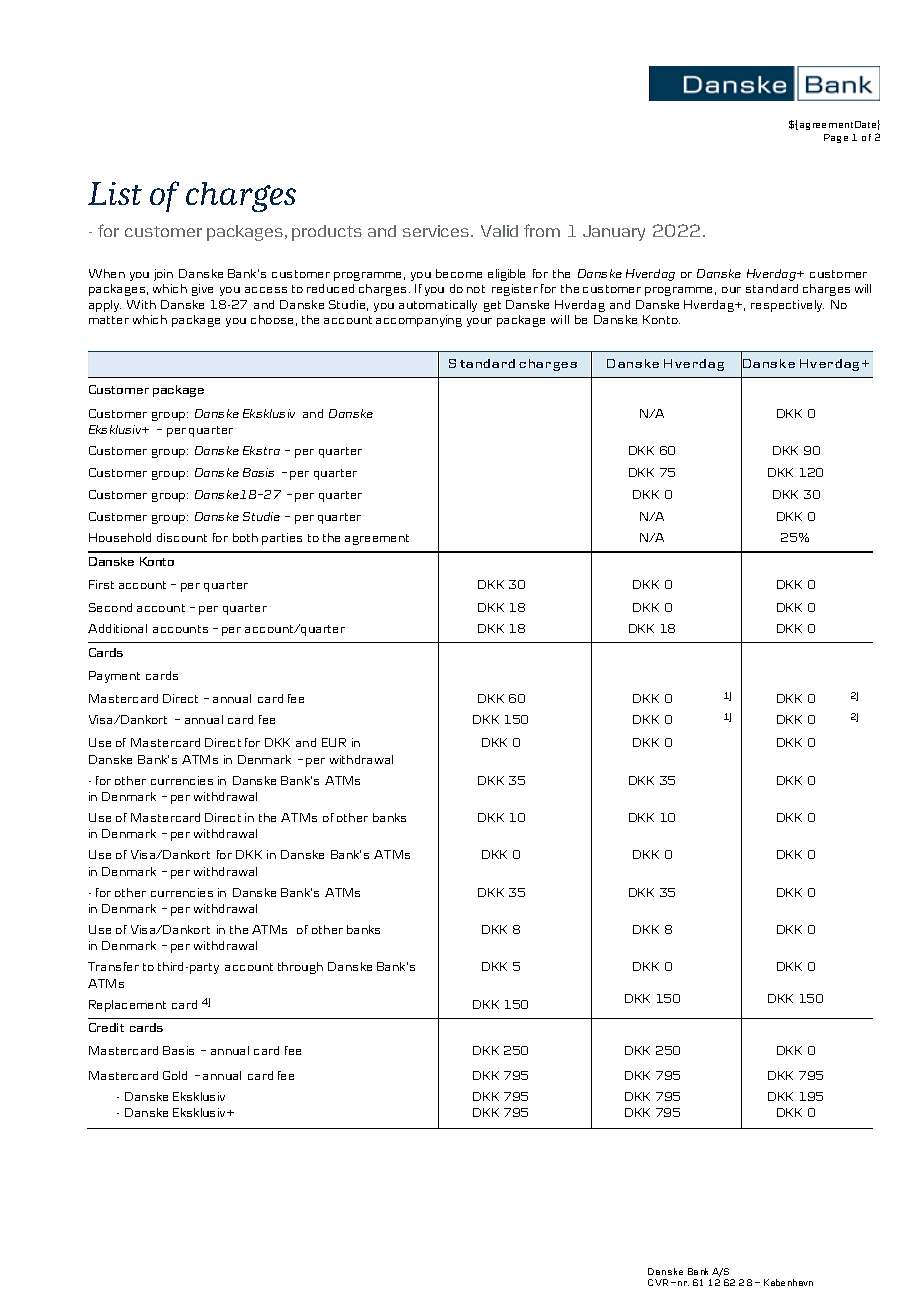  What do you see at coordinates (115, 193) in the page?
I see `List` at bounding box center [115, 193].
